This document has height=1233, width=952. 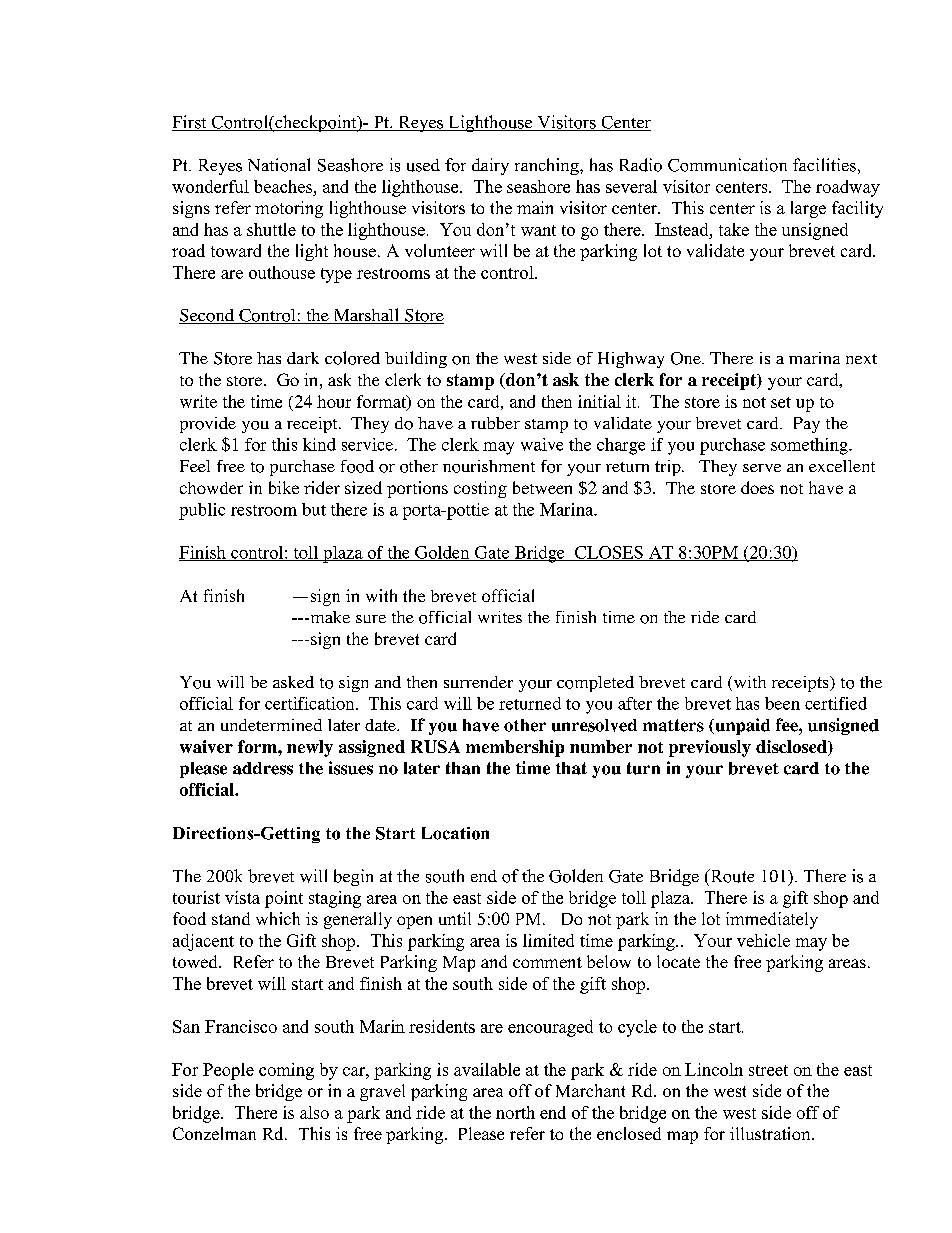 What do you see at coordinates (762, 468) in the document?
I see `serve` at bounding box center [762, 468].
